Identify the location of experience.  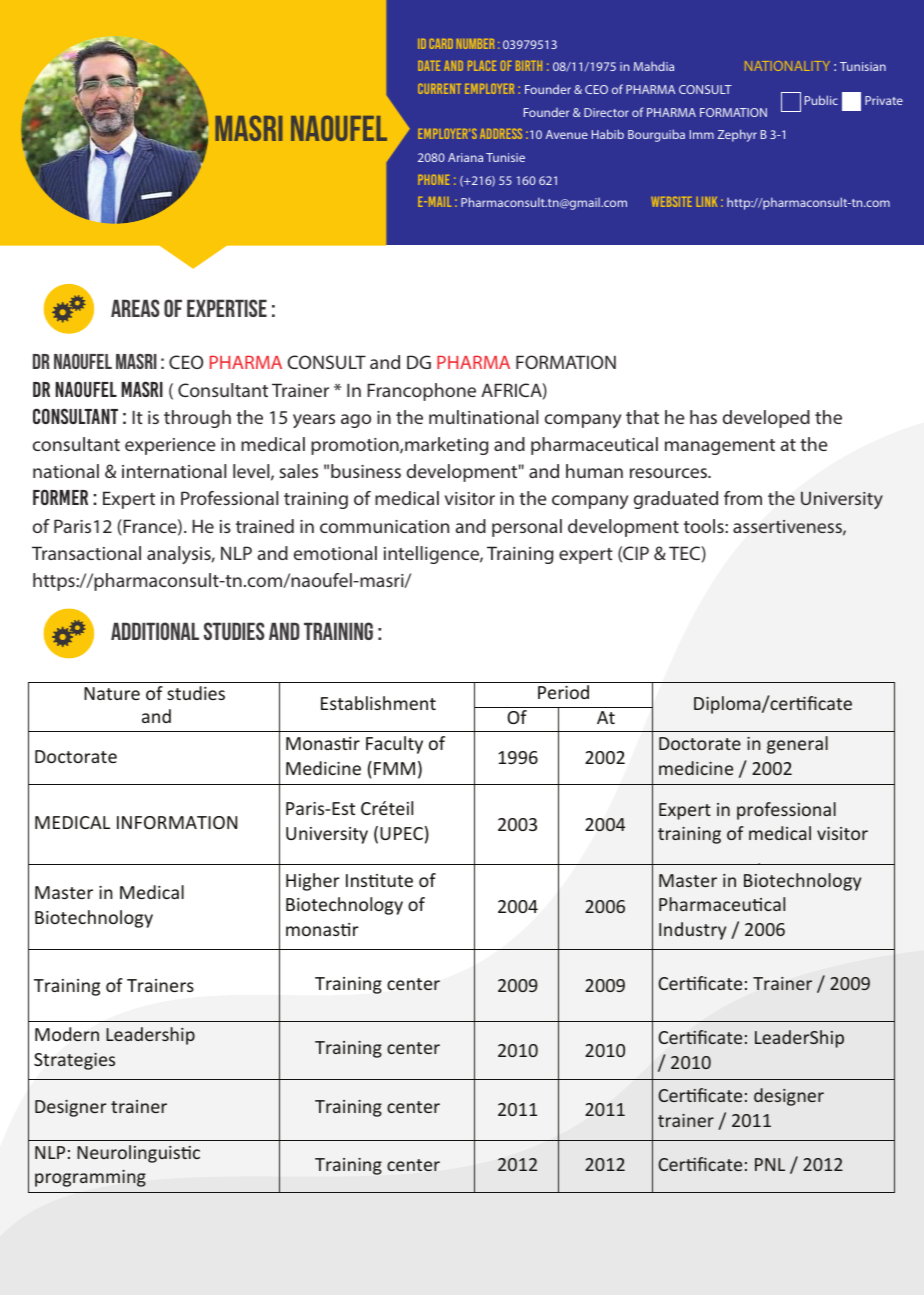
(170, 446).
